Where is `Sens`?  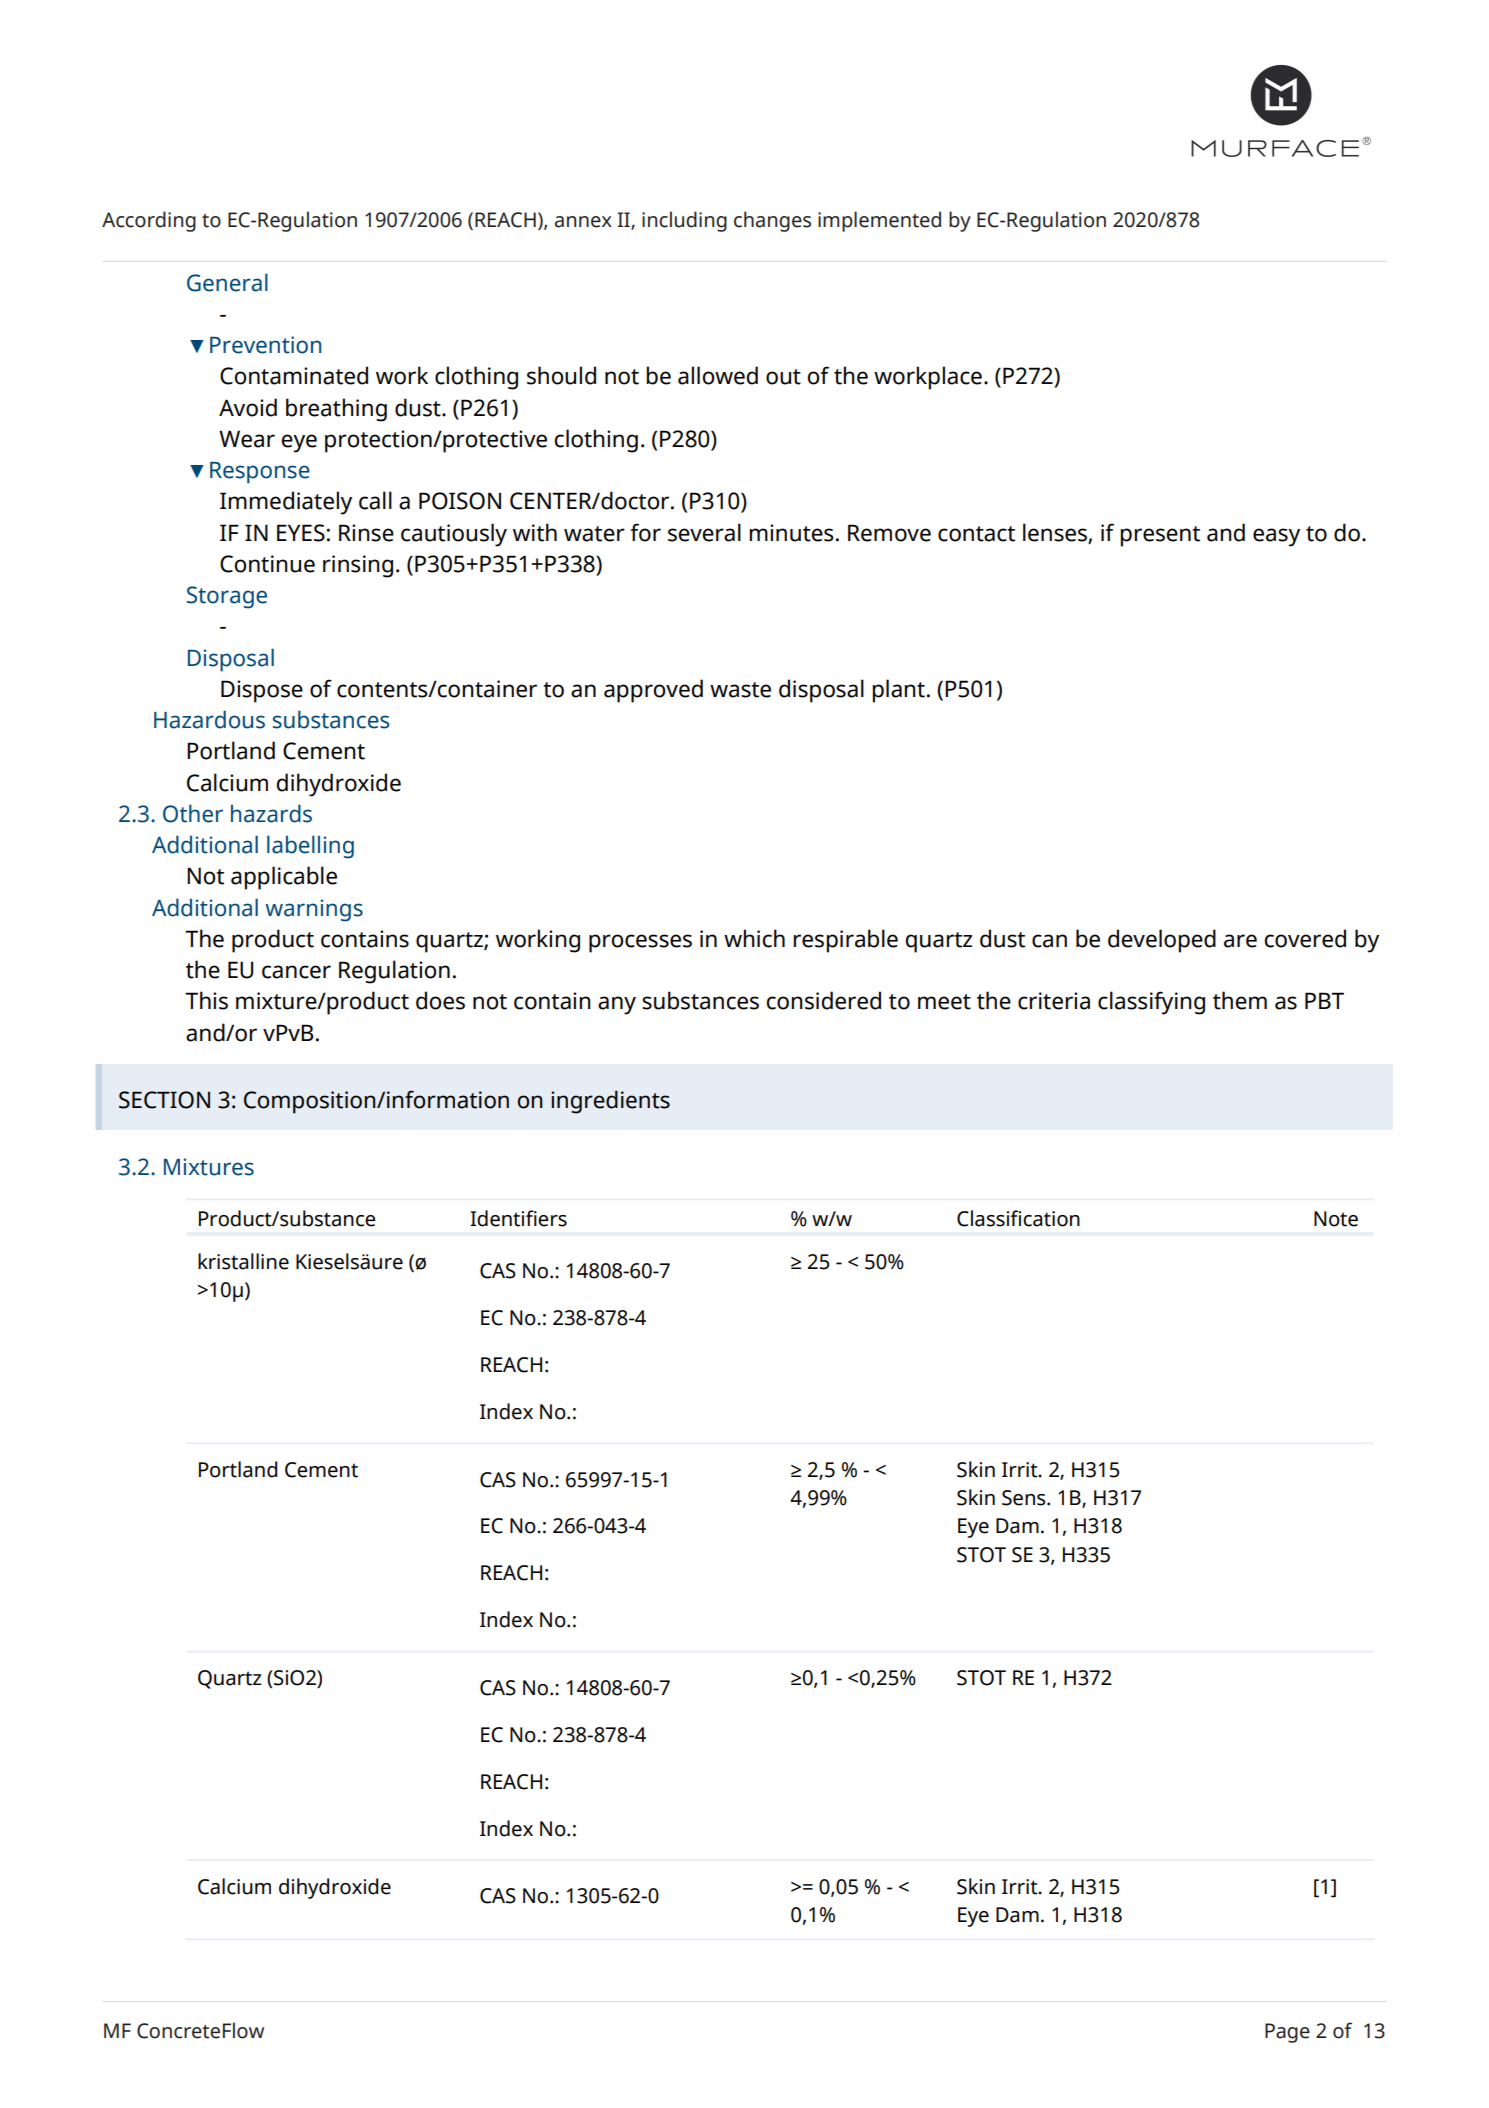 Sens is located at coordinates (1025, 1498).
